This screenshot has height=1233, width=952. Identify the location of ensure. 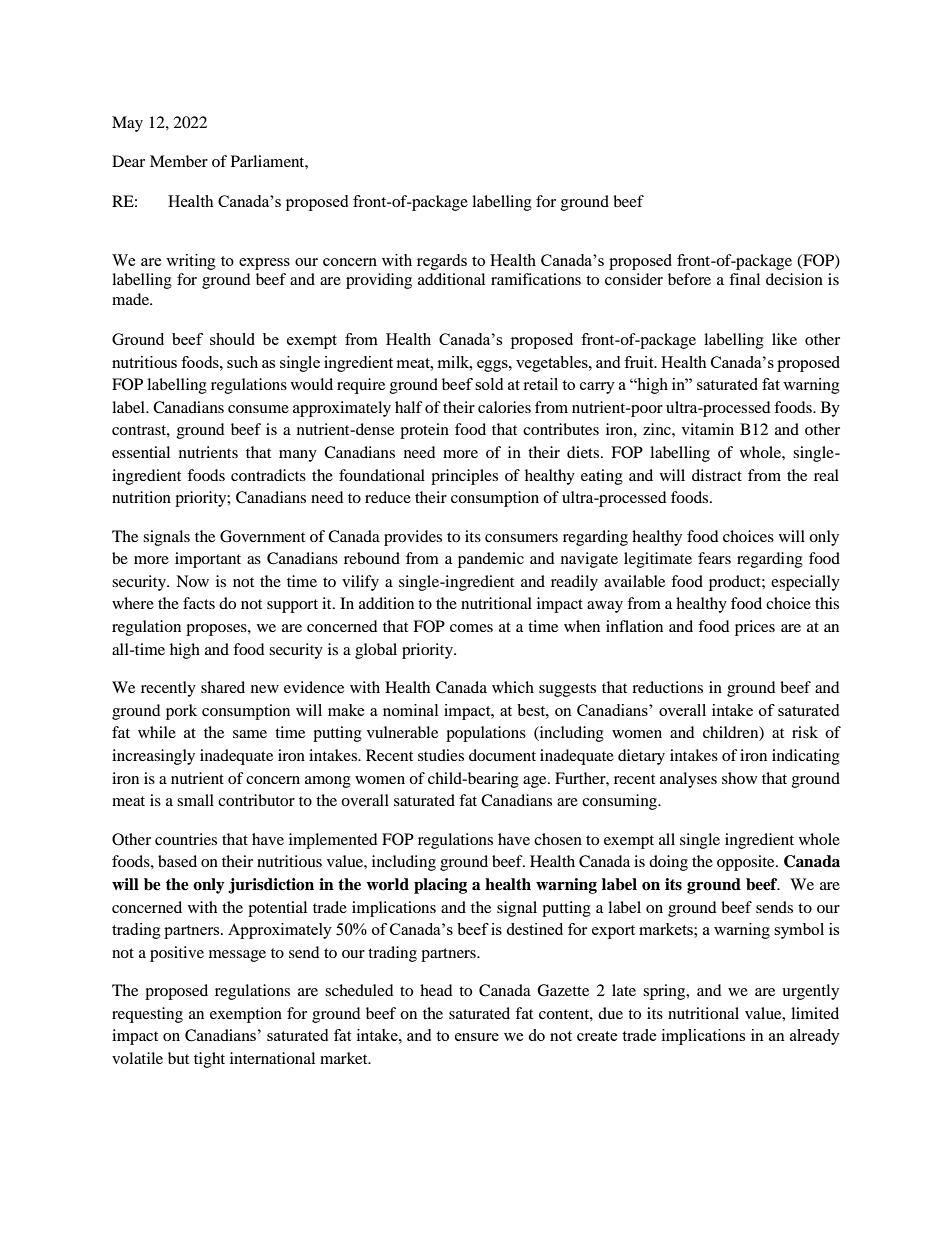
(477, 1037).
